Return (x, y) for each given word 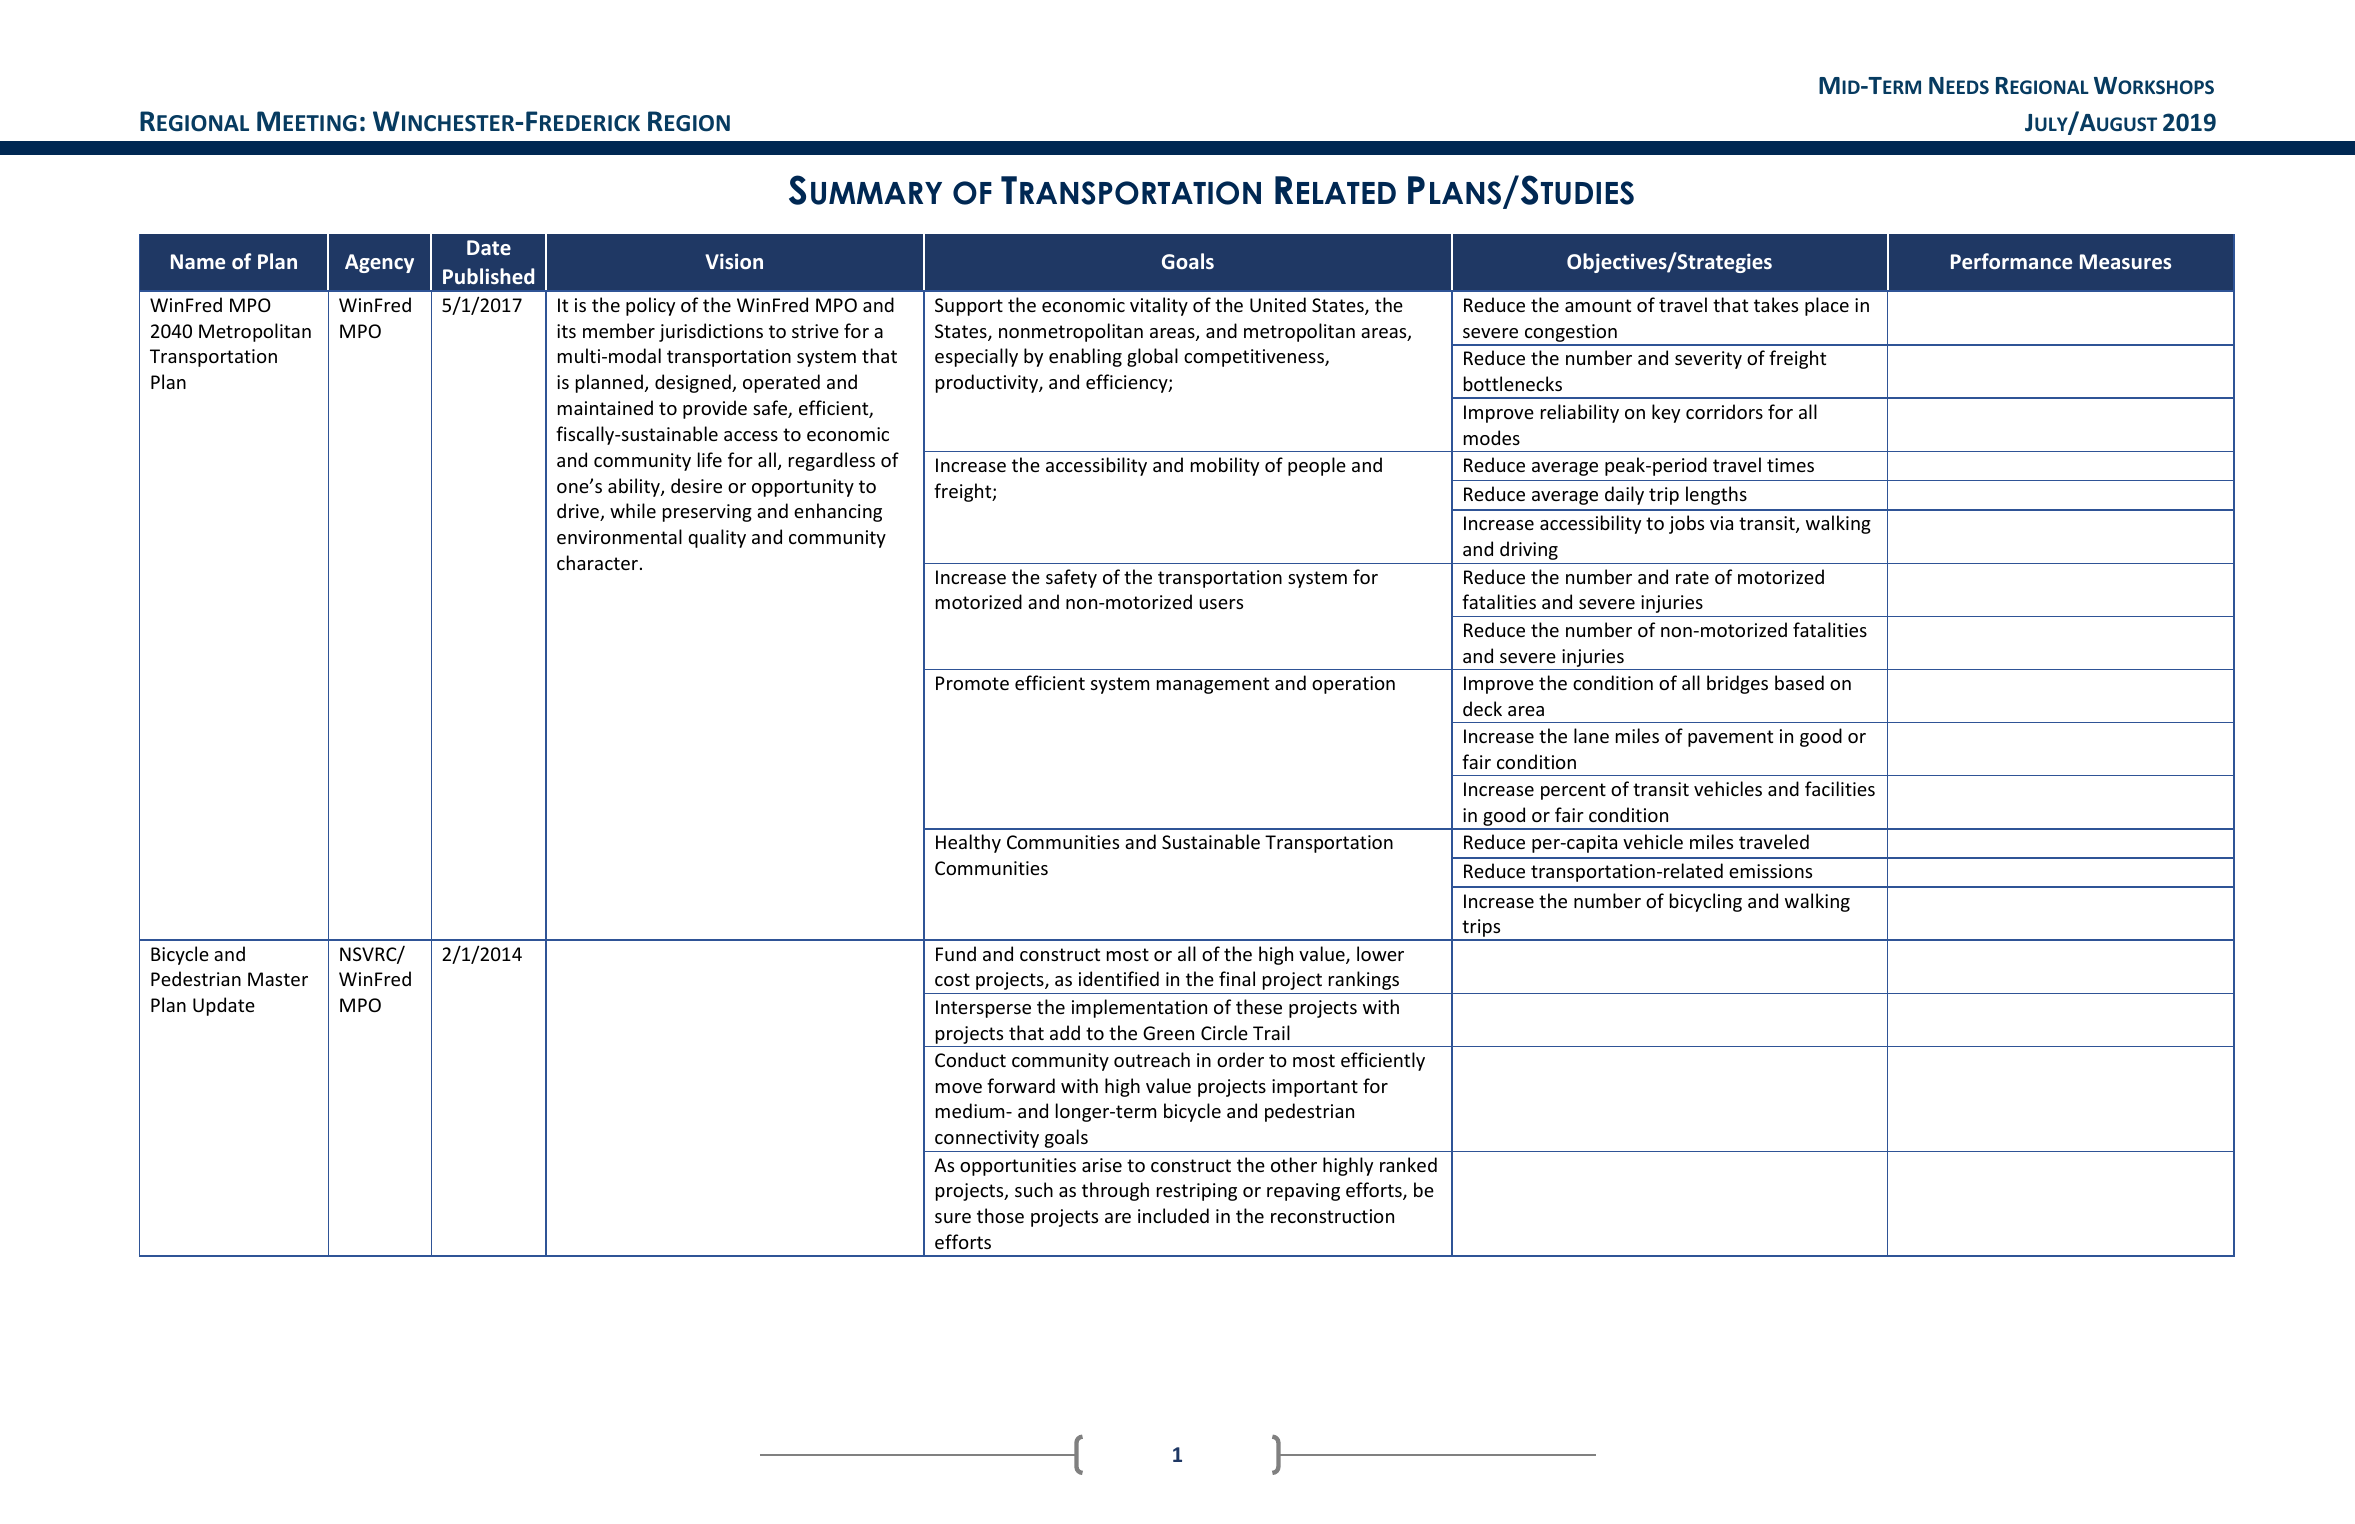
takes (1776, 304)
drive (579, 512)
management (1213, 685)
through (1115, 1191)
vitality (1159, 306)
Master (278, 979)
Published (488, 276)
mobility (1225, 466)
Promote (972, 683)
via (1721, 523)
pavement (1730, 738)
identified (1119, 978)
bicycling (1706, 902)
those (1000, 1215)
